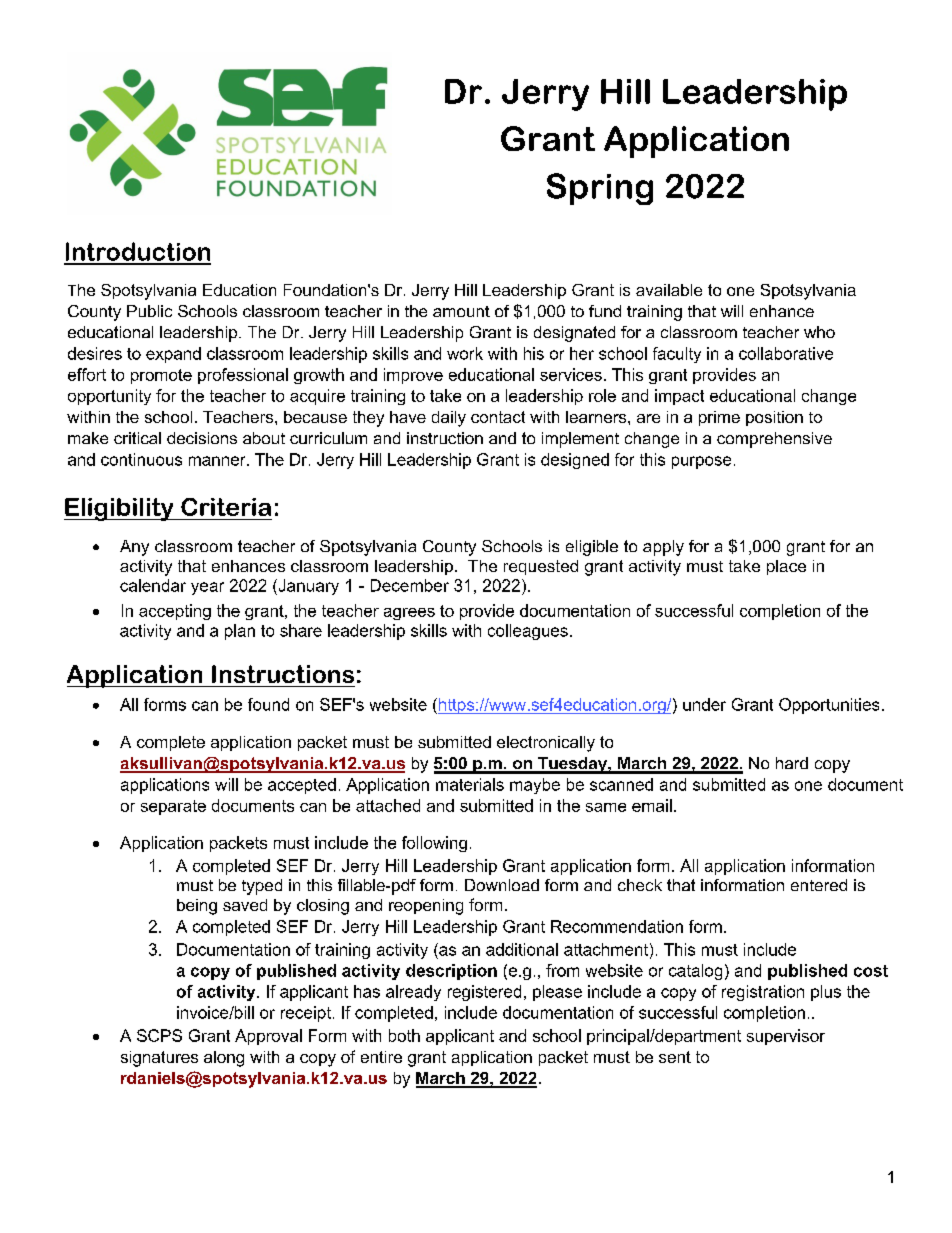  What do you see at coordinates (470, 784) in the page?
I see `materials` at bounding box center [470, 784].
